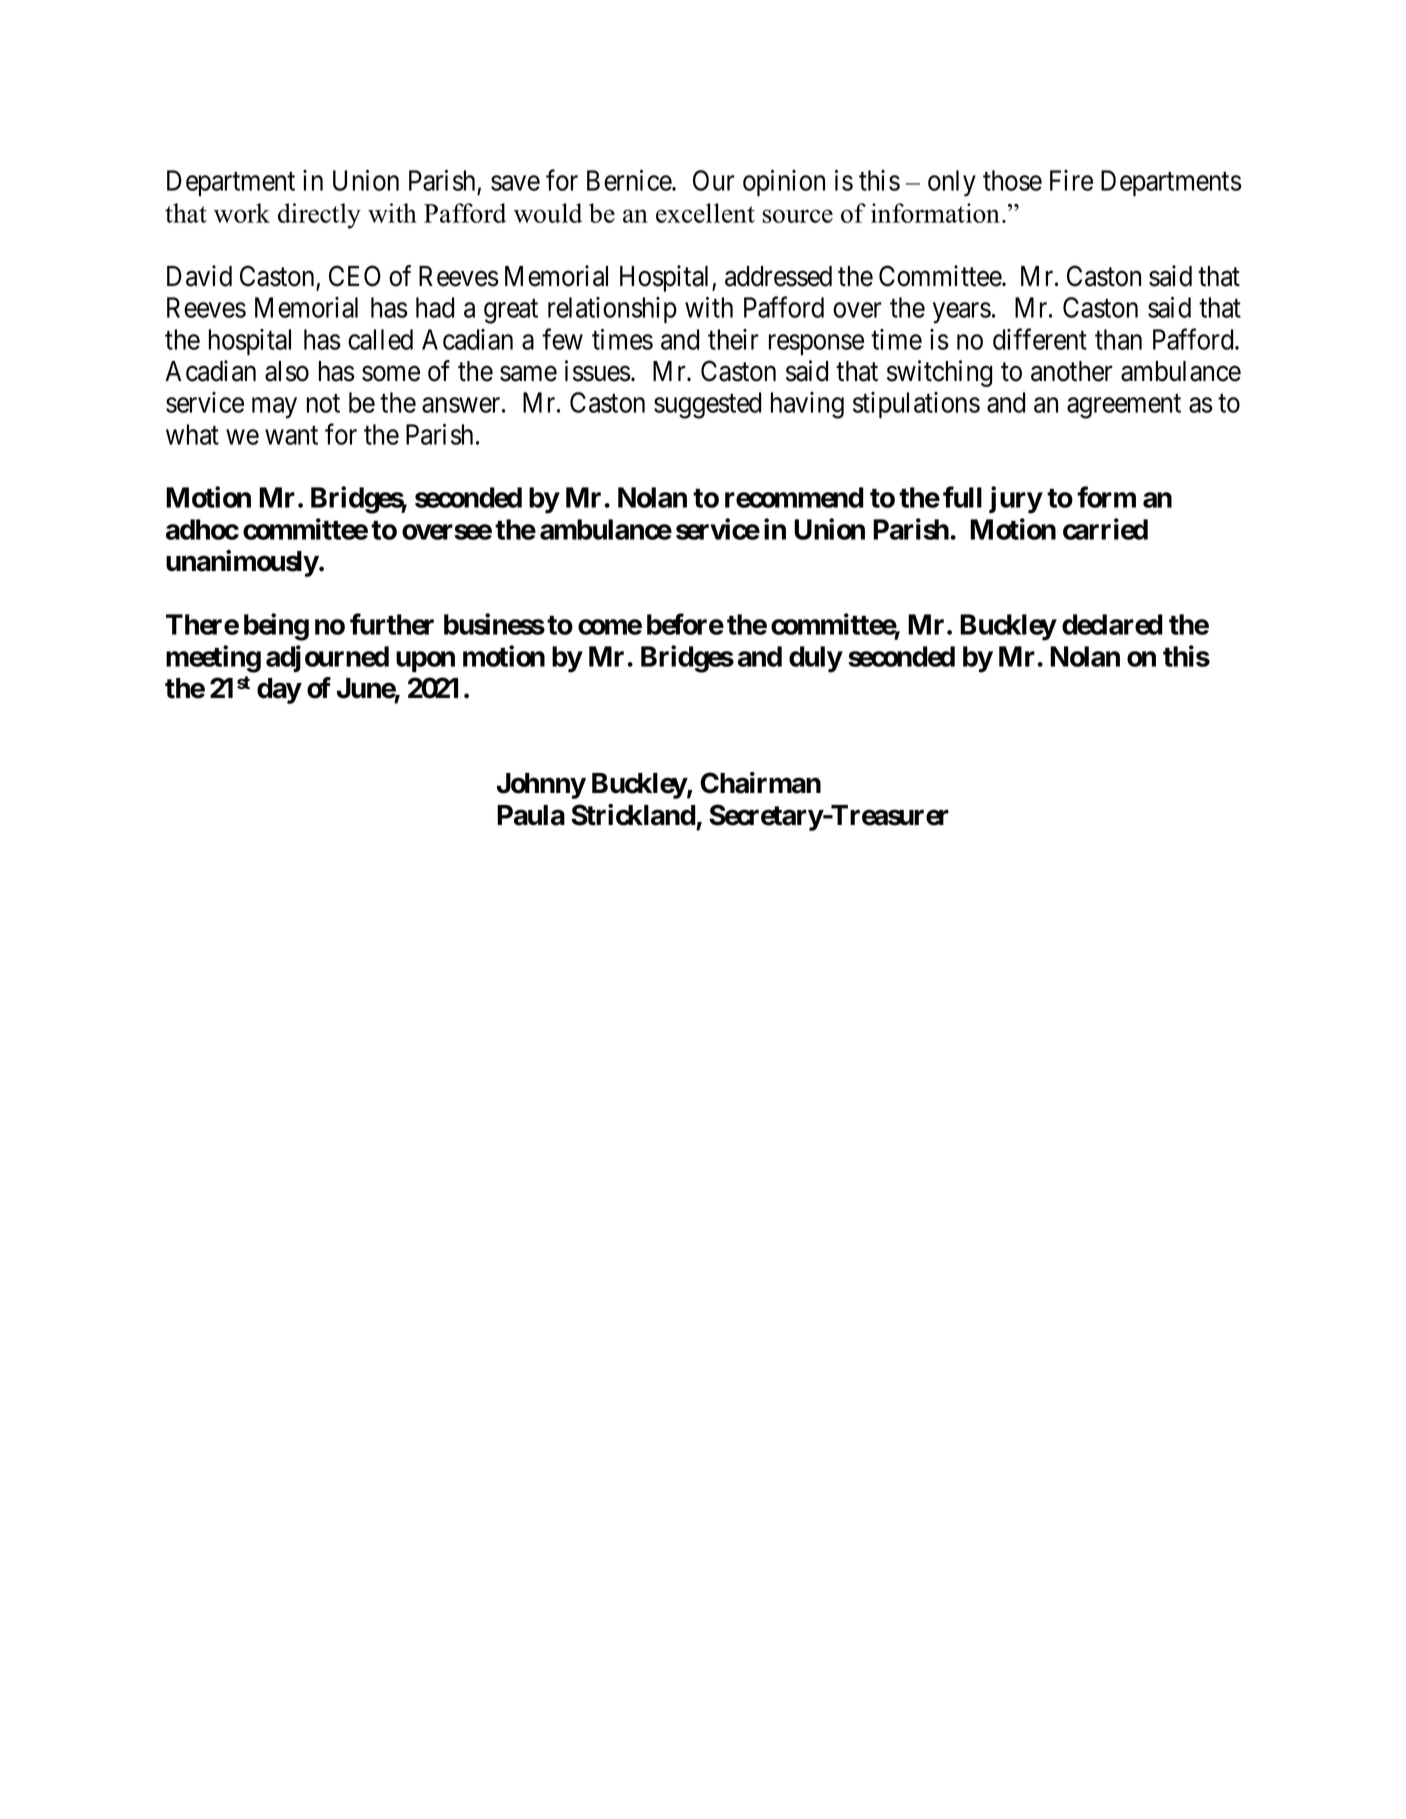 The height and width of the screenshot is (1819, 1406). Describe the element at coordinates (392, 624) in the screenshot. I see `further` at that location.
